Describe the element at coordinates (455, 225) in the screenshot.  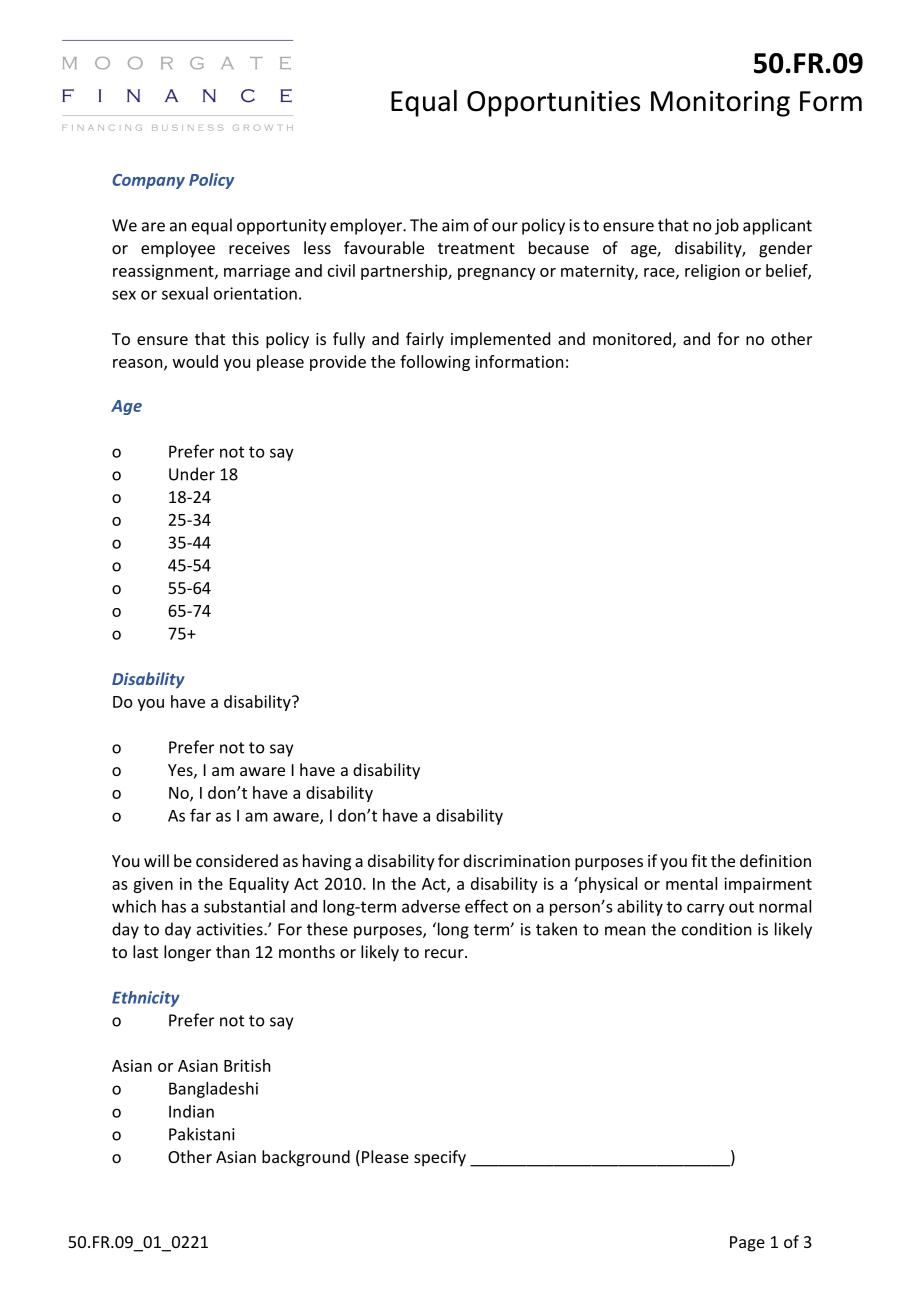
I see `aim` at that location.
